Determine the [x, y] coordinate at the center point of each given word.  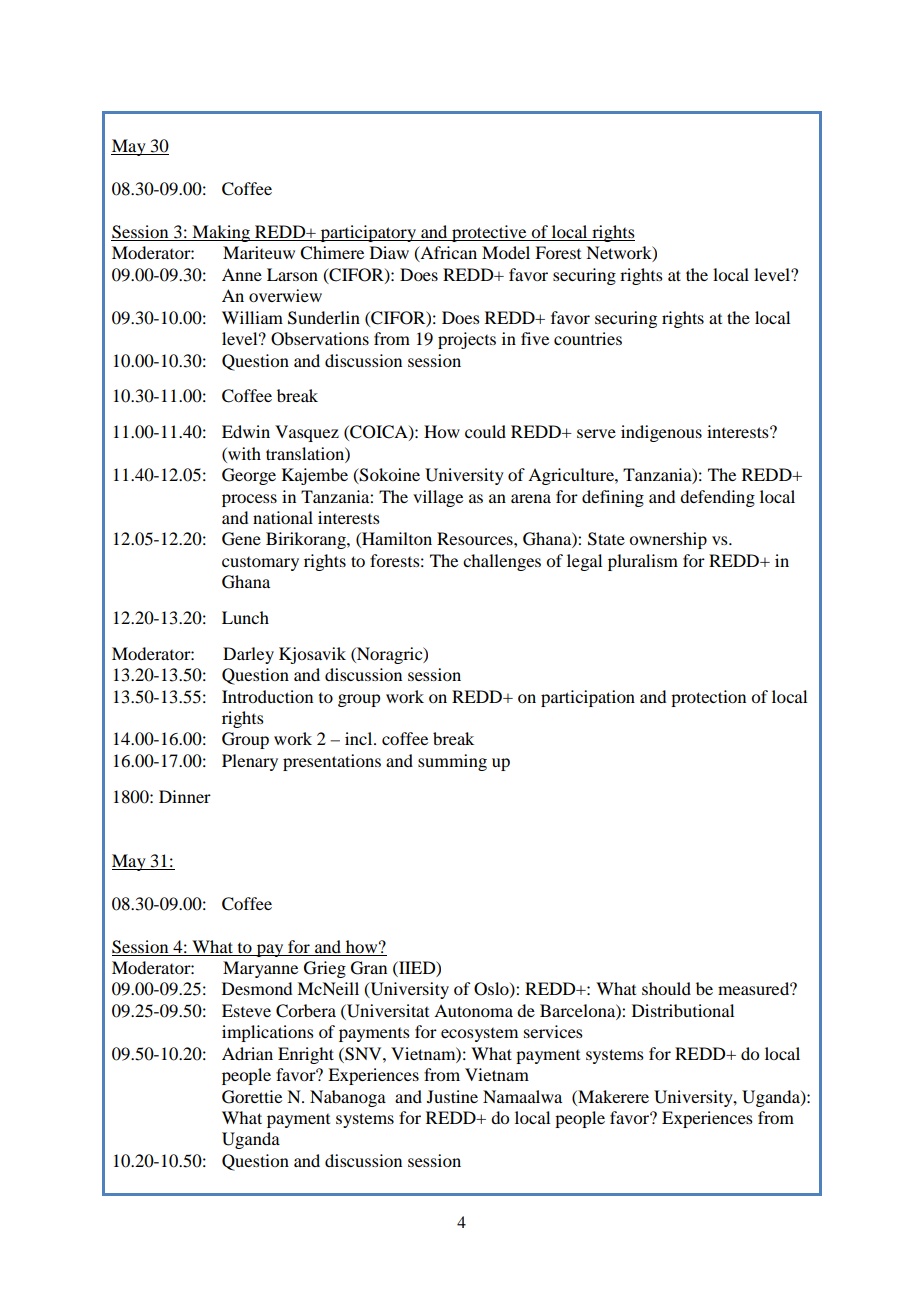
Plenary [250, 762]
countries [588, 338]
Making [221, 233]
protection [708, 698]
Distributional [683, 1010]
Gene [241, 539]
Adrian [247, 1053]
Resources [476, 538]
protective [489, 233]
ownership [668, 540]
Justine [452, 1096]
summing [452, 762]
